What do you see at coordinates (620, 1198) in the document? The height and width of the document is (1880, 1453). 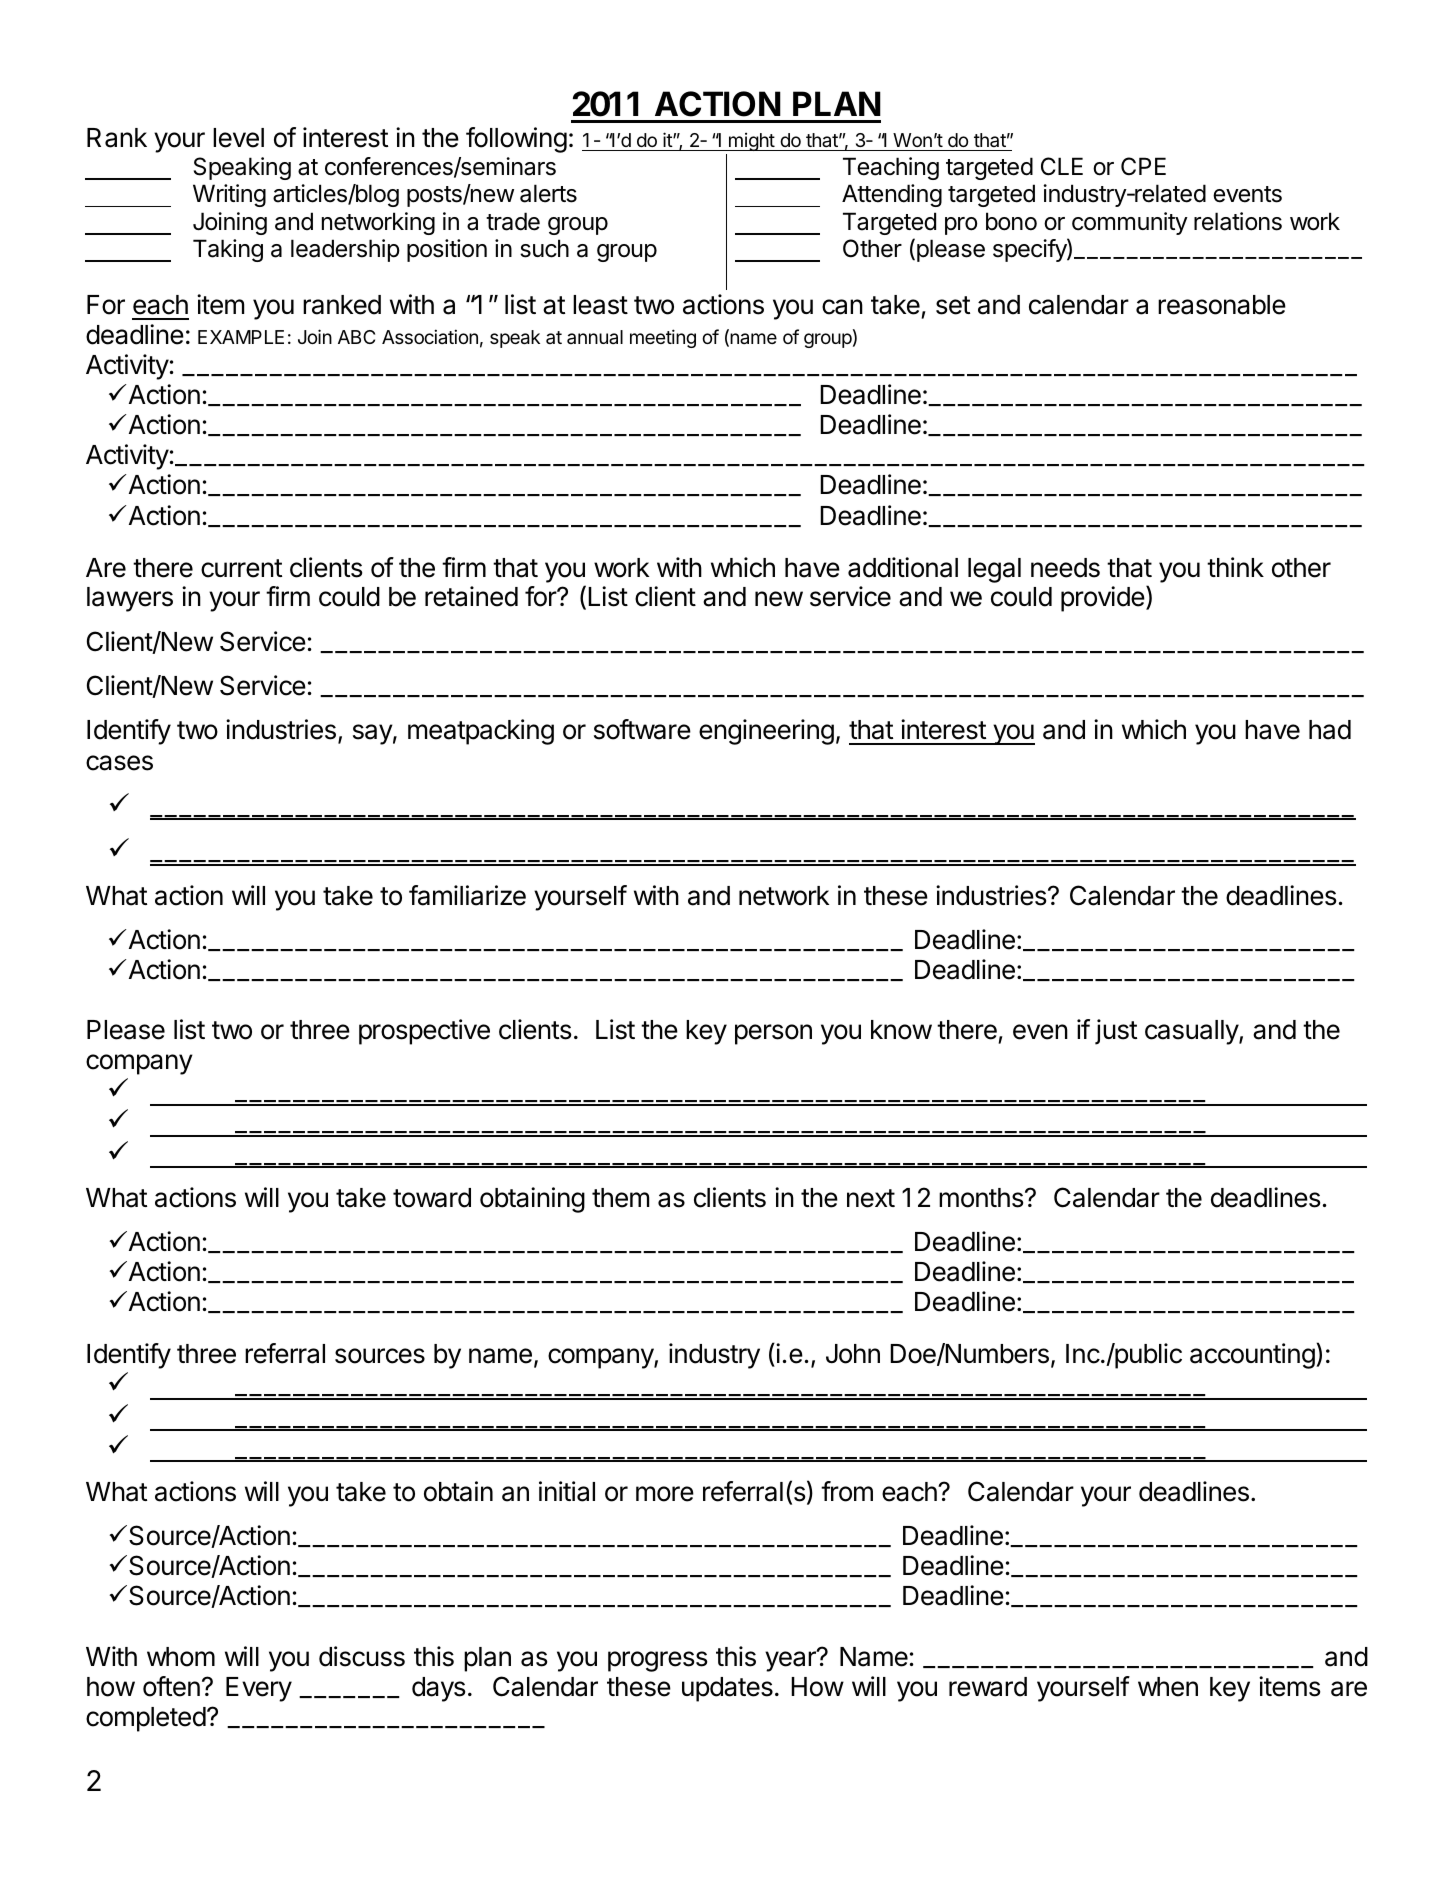 I see `them` at bounding box center [620, 1198].
